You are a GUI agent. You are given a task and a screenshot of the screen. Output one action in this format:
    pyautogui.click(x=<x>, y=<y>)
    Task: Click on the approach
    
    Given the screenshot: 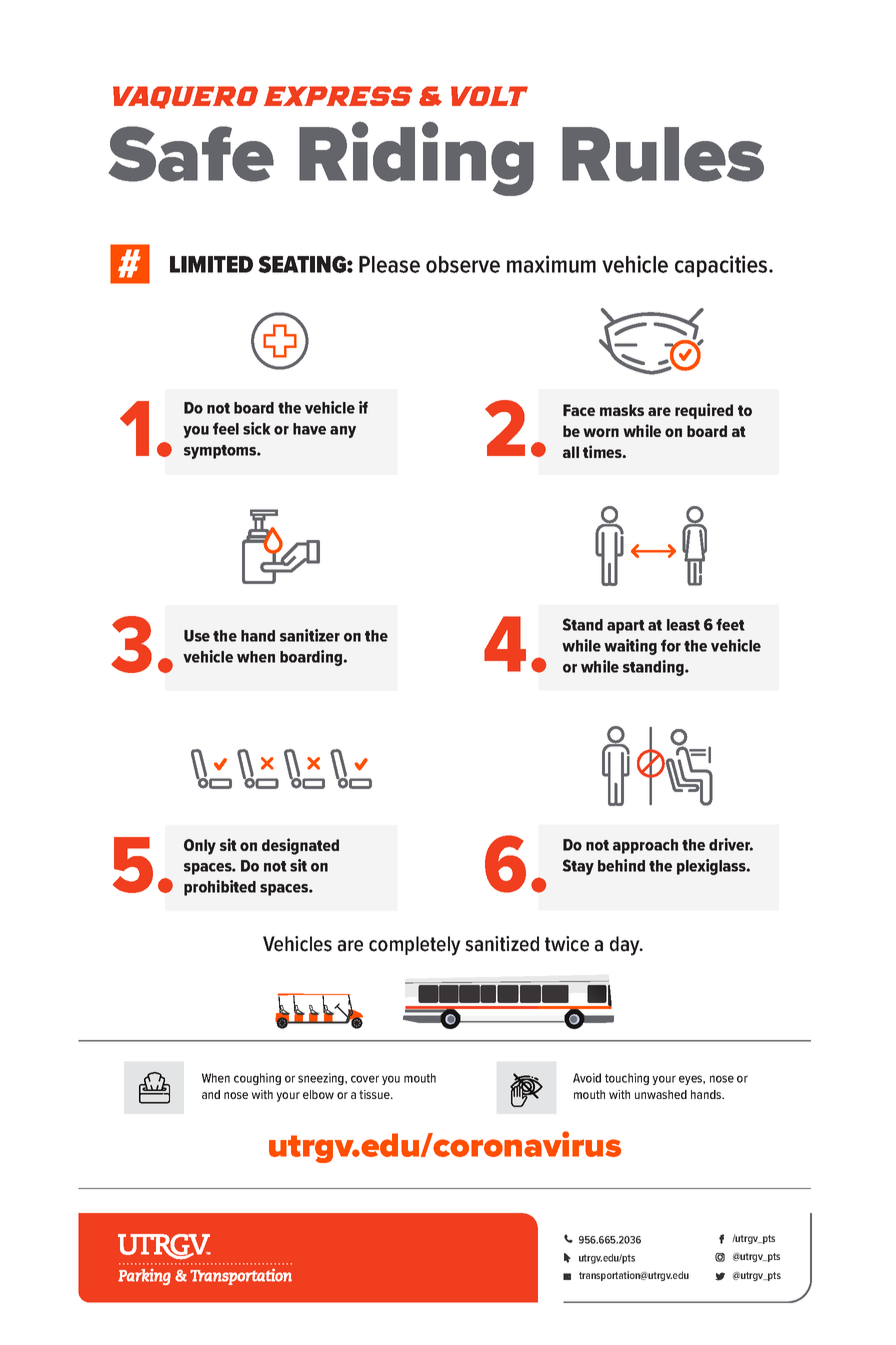 What is the action you would take?
    pyautogui.click(x=645, y=846)
